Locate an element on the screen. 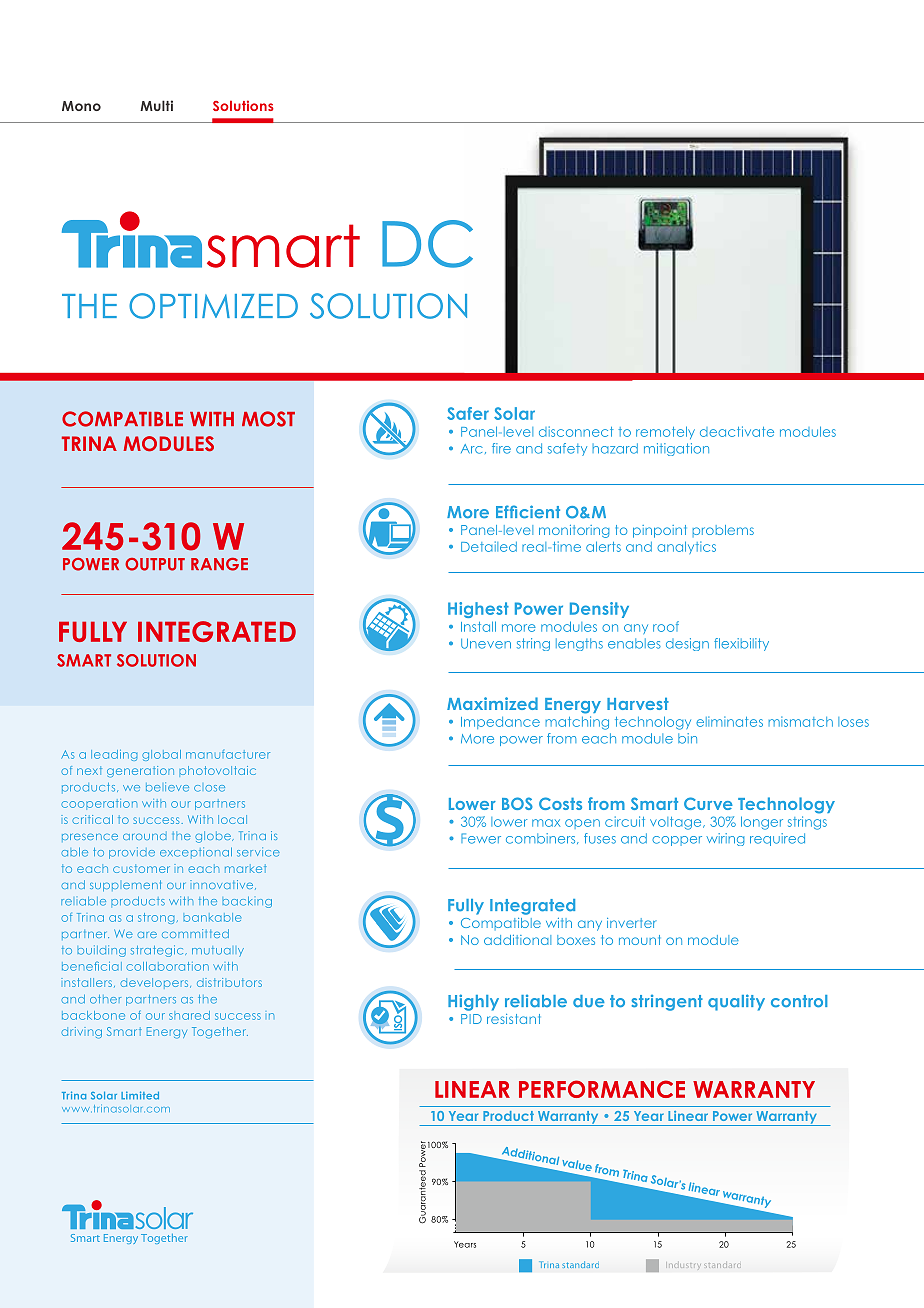 Image resolution: width=924 pixels, height=1308 pixels. problems is located at coordinates (723, 531).
